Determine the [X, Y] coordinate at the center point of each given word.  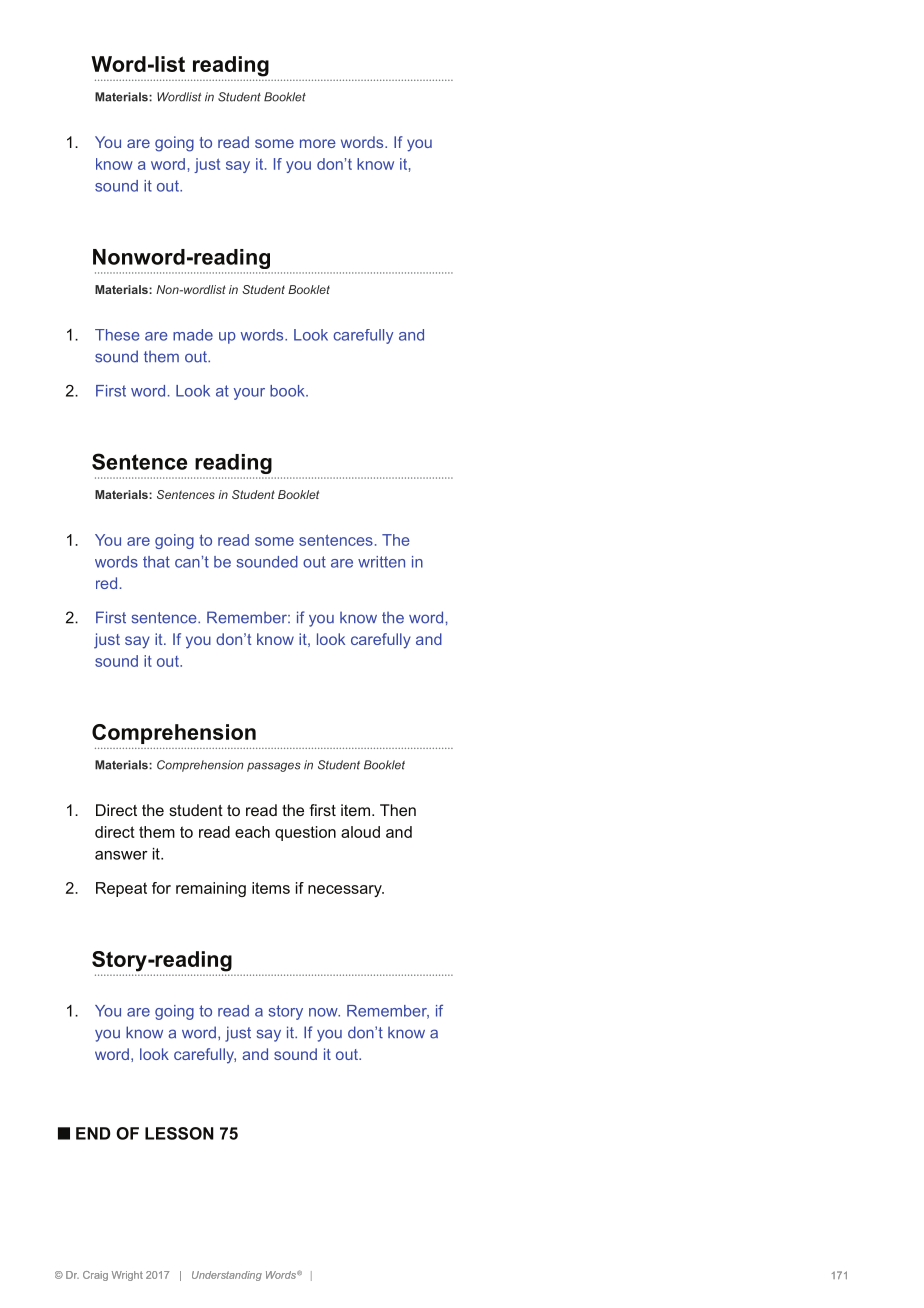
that [156, 562]
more [318, 143]
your [249, 394]
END [93, 1133]
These [117, 335]
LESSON [179, 1133]
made [193, 335]
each [252, 832]
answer [121, 855]
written [381, 562]
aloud [360, 832]
